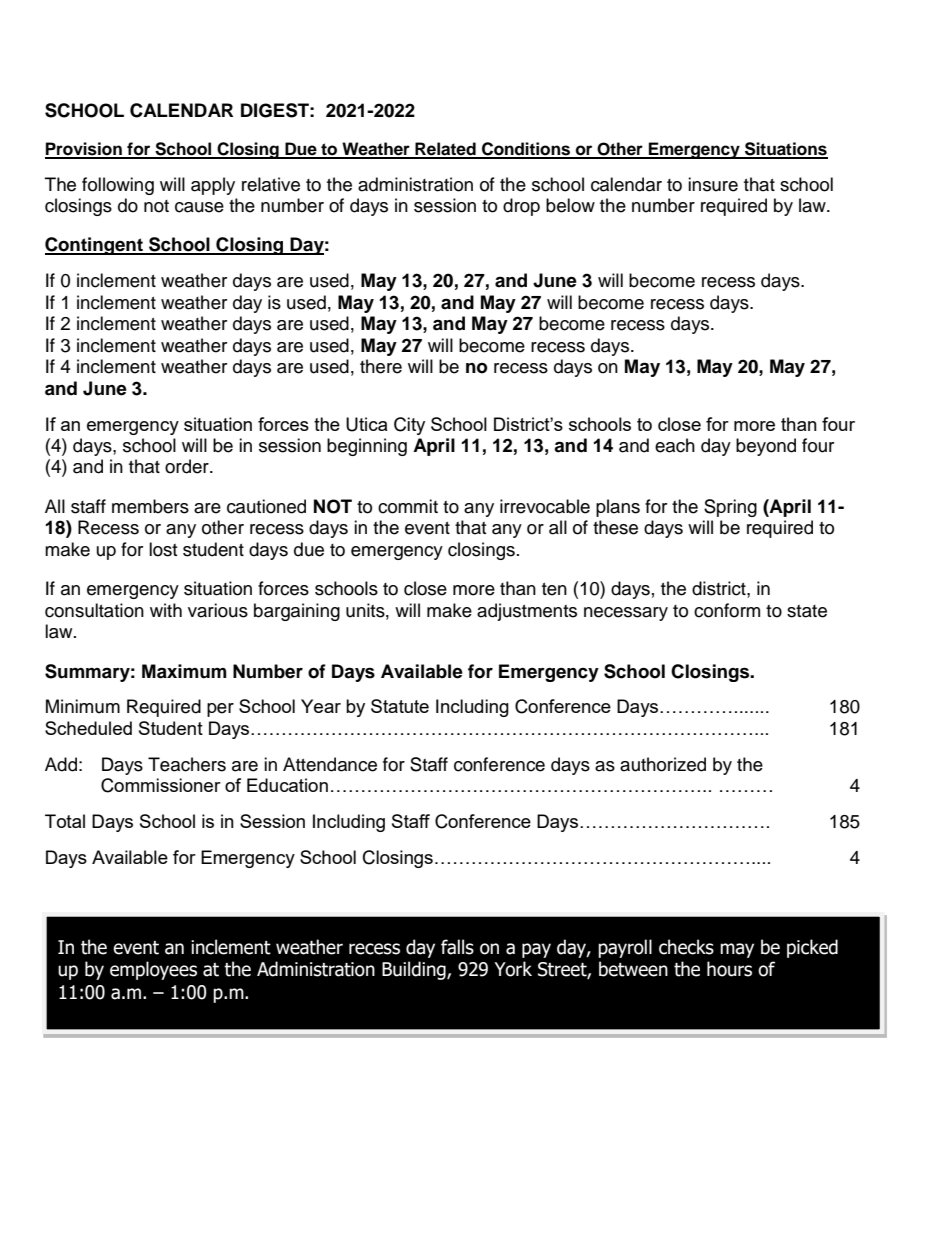 This page has height=1233, width=952. Describe the element at coordinates (766, 447) in the page. I see `beyond` at that location.
